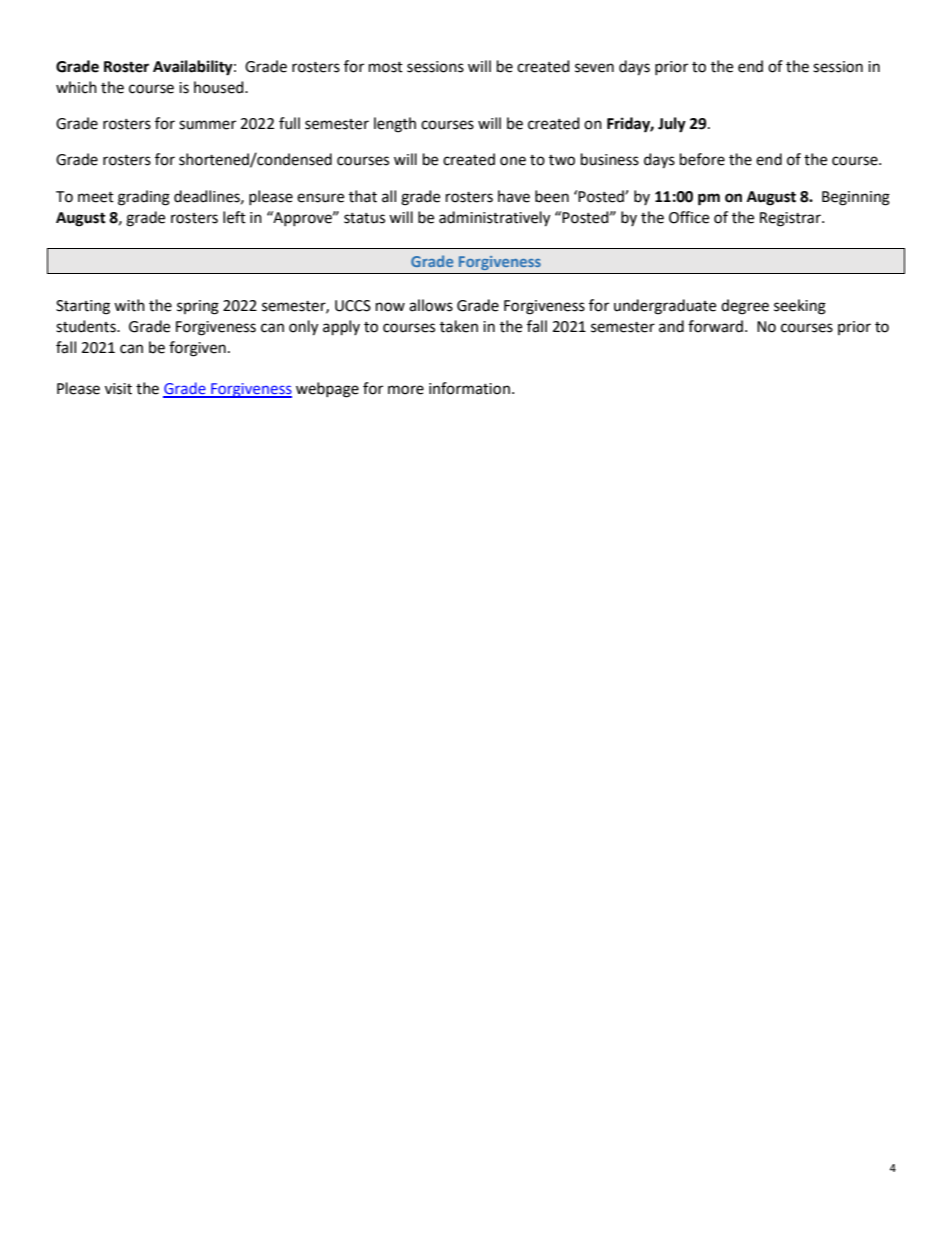 The image size is (952, 1233). I want to click on housed, so click(220, 87).
